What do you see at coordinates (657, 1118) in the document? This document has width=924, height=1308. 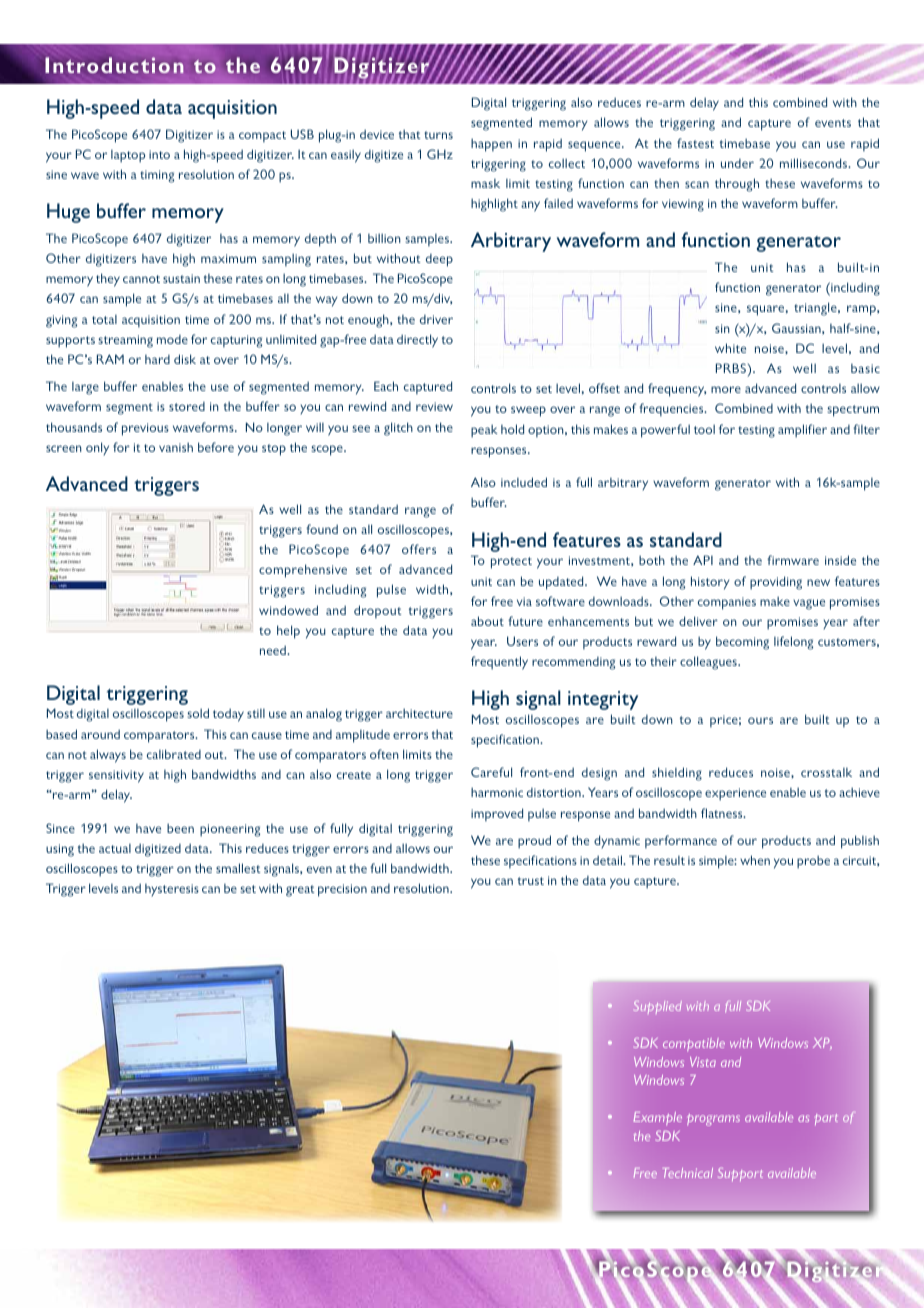 I see `Example` at bounding box center [657, 1118].
